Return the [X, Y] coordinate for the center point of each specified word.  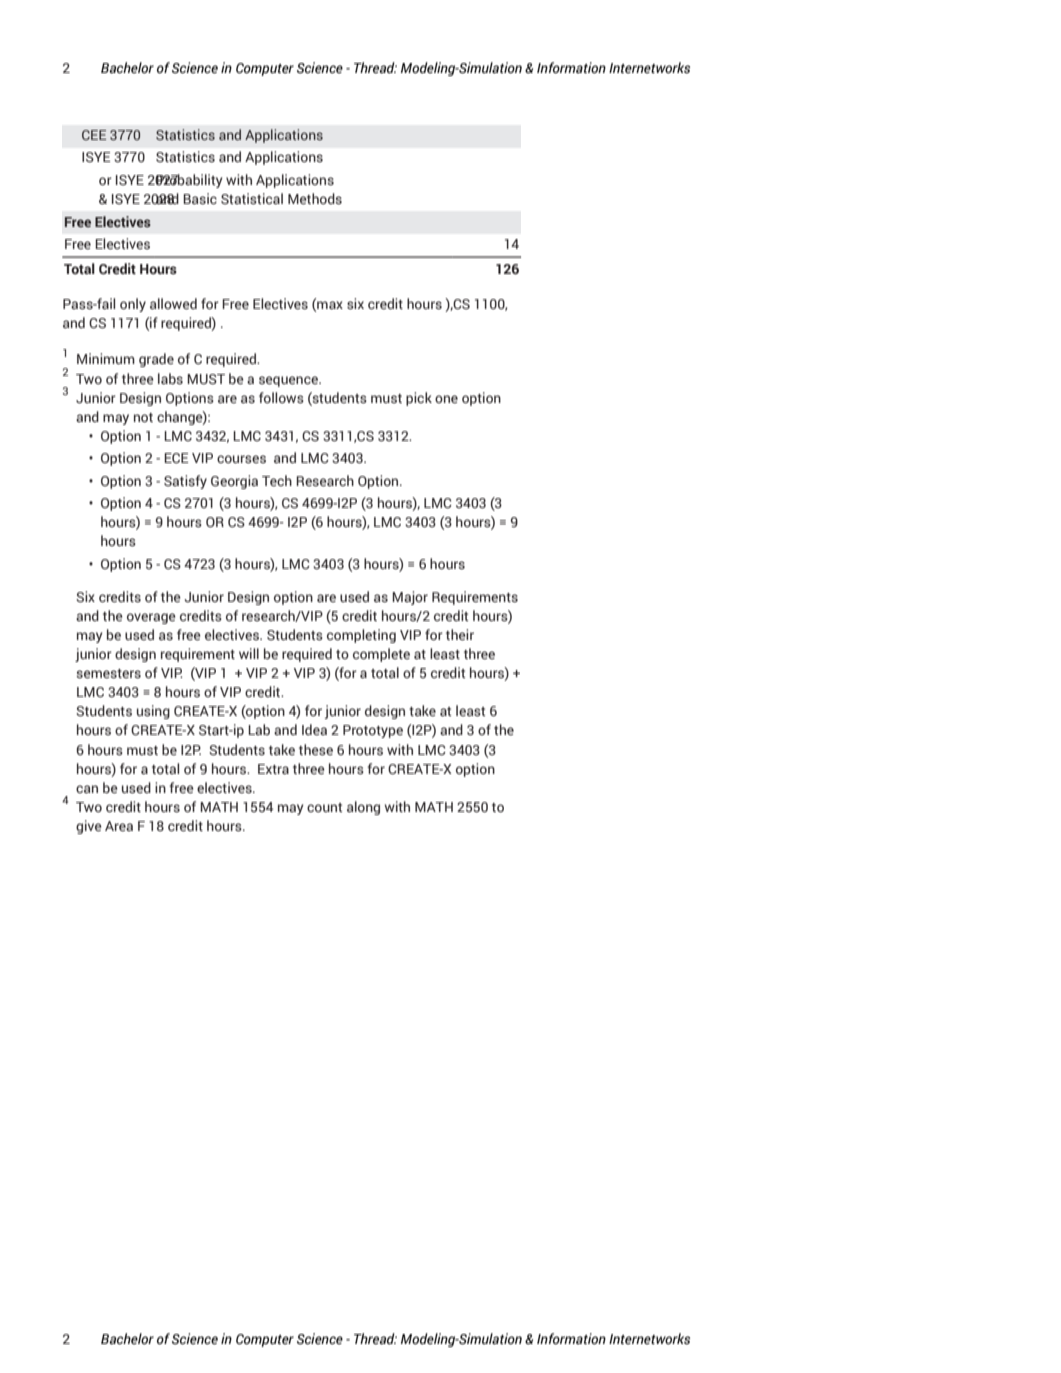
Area [119, 826]
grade [156, 360]
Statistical [252, 199]
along [363, 808]
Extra [273, 769]
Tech [277, 480]
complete [381, 655]
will [249, 653]
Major [410, 598]
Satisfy [185, 482]
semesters [108, 674]
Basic [200, 199]
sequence [289, 381]
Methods [315, 199]
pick [419, 399]
